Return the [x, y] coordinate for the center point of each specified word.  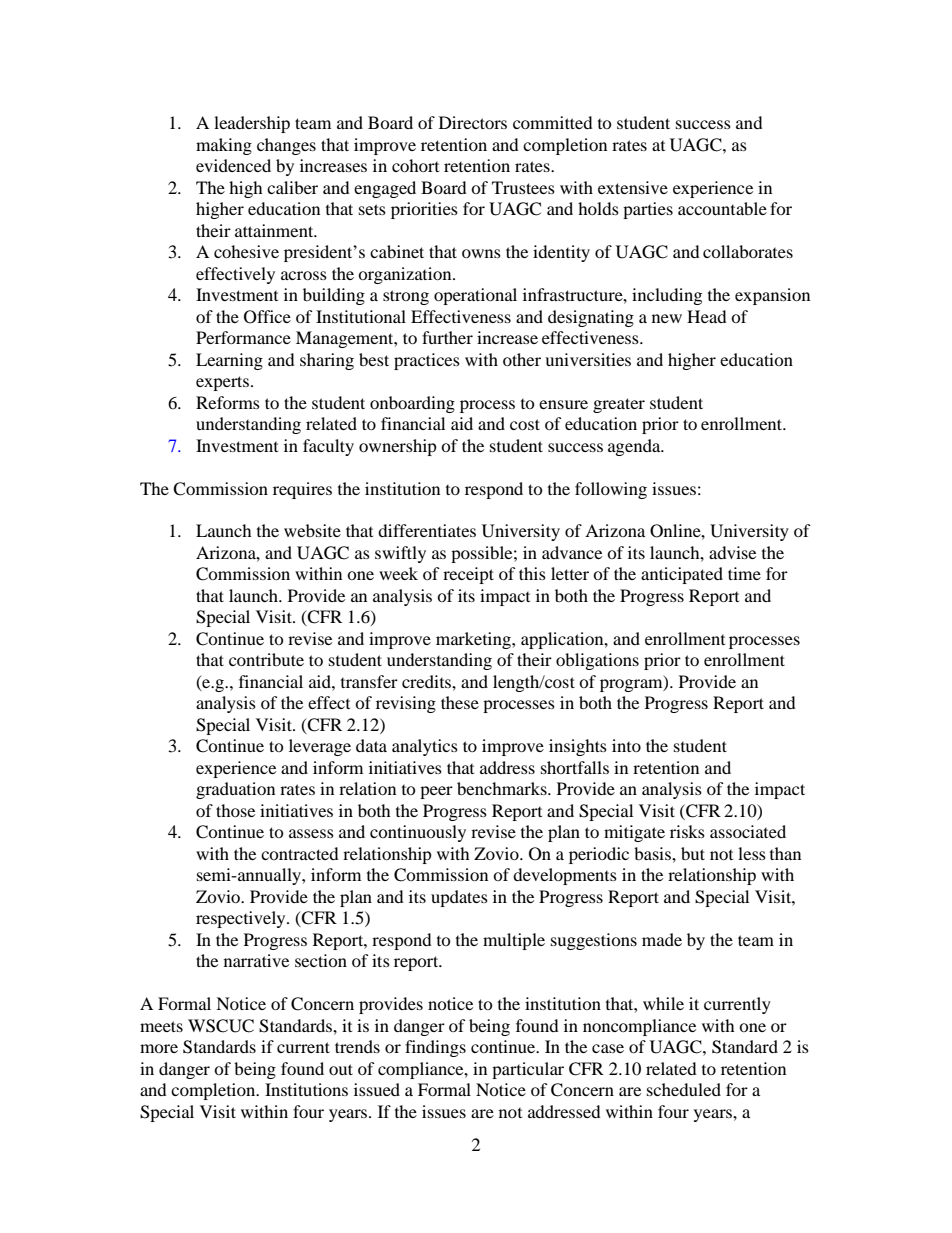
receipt [468, 575]
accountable [722, 208]
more [159, 1048]
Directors [473, 122]
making [224, 146]
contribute [266, 659]
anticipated [682, 575]
